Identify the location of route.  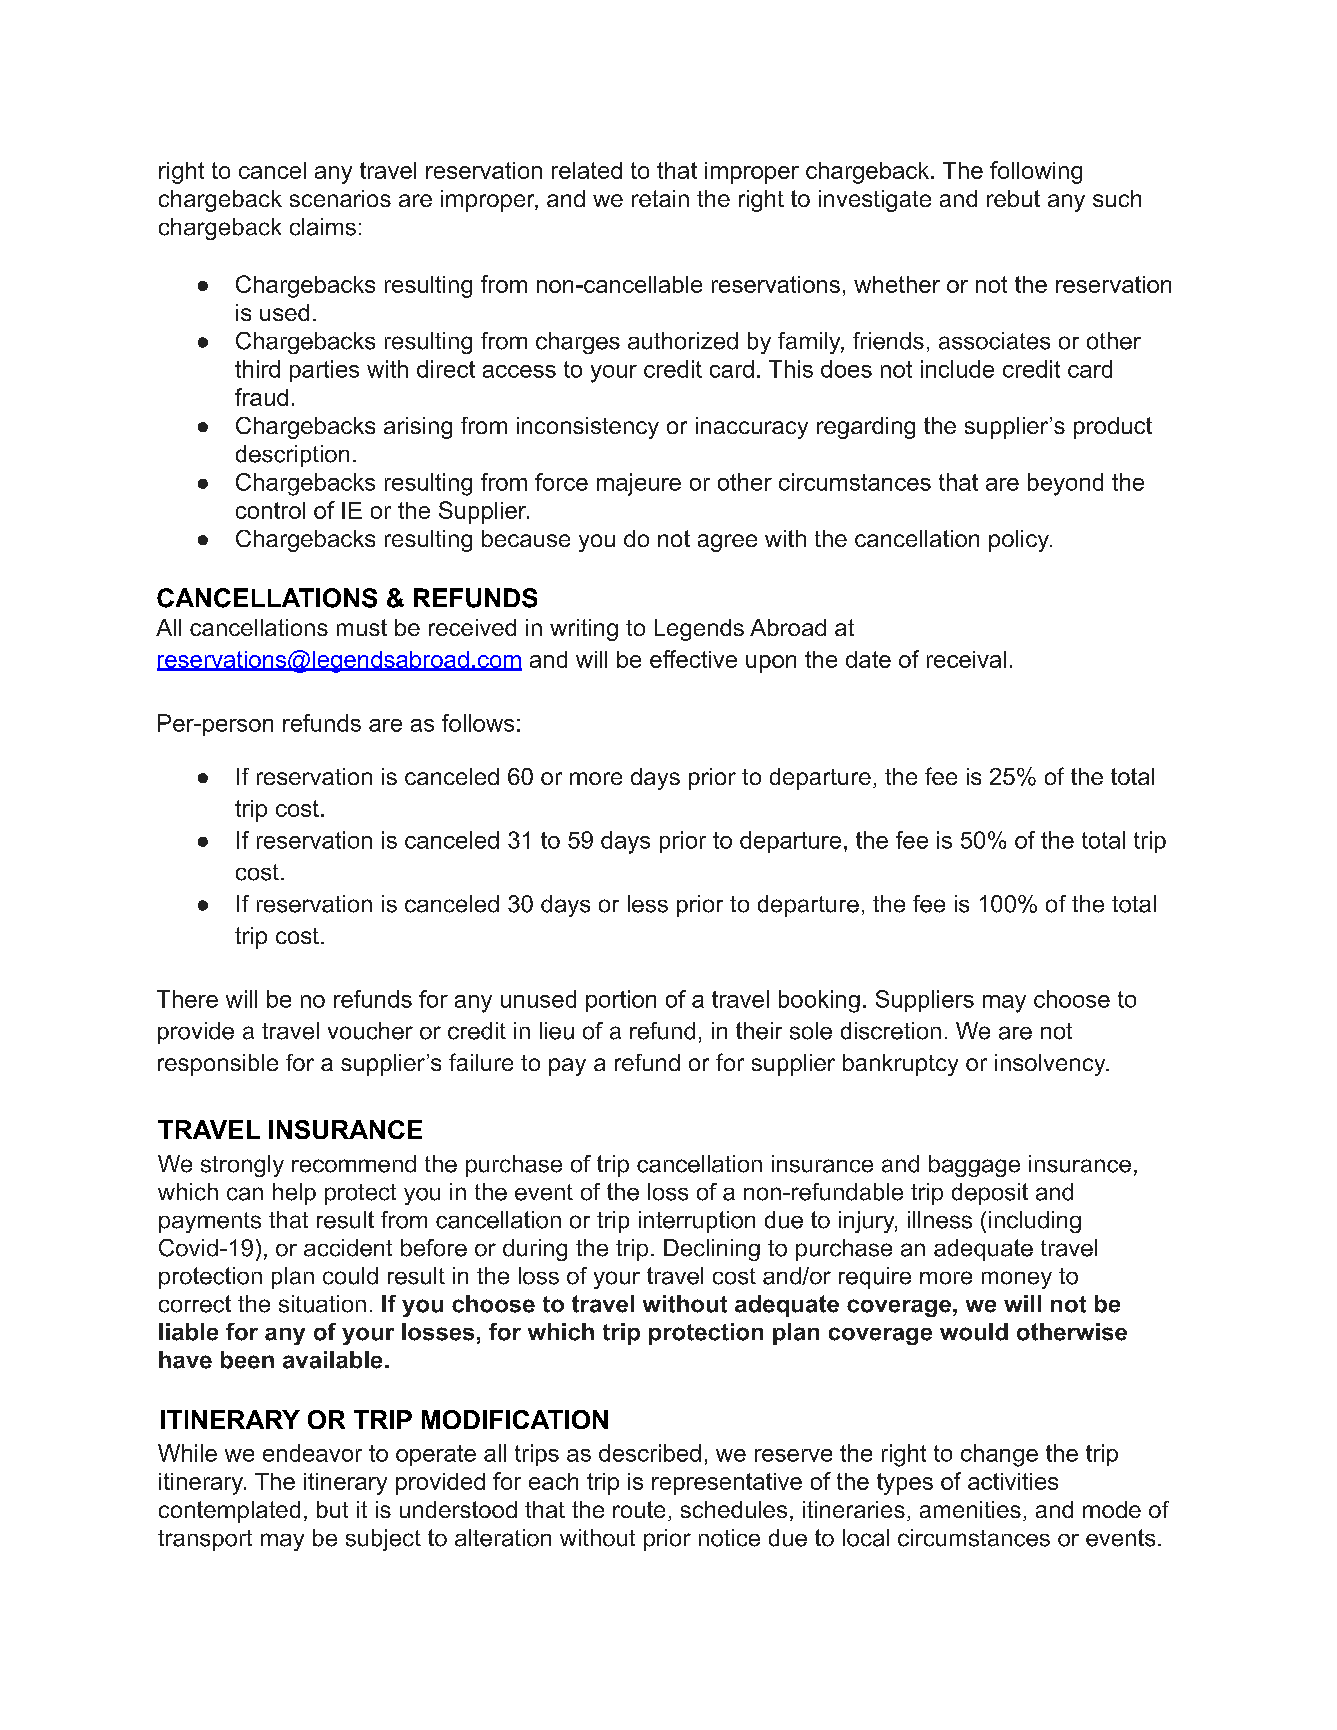
(639, 1509).
